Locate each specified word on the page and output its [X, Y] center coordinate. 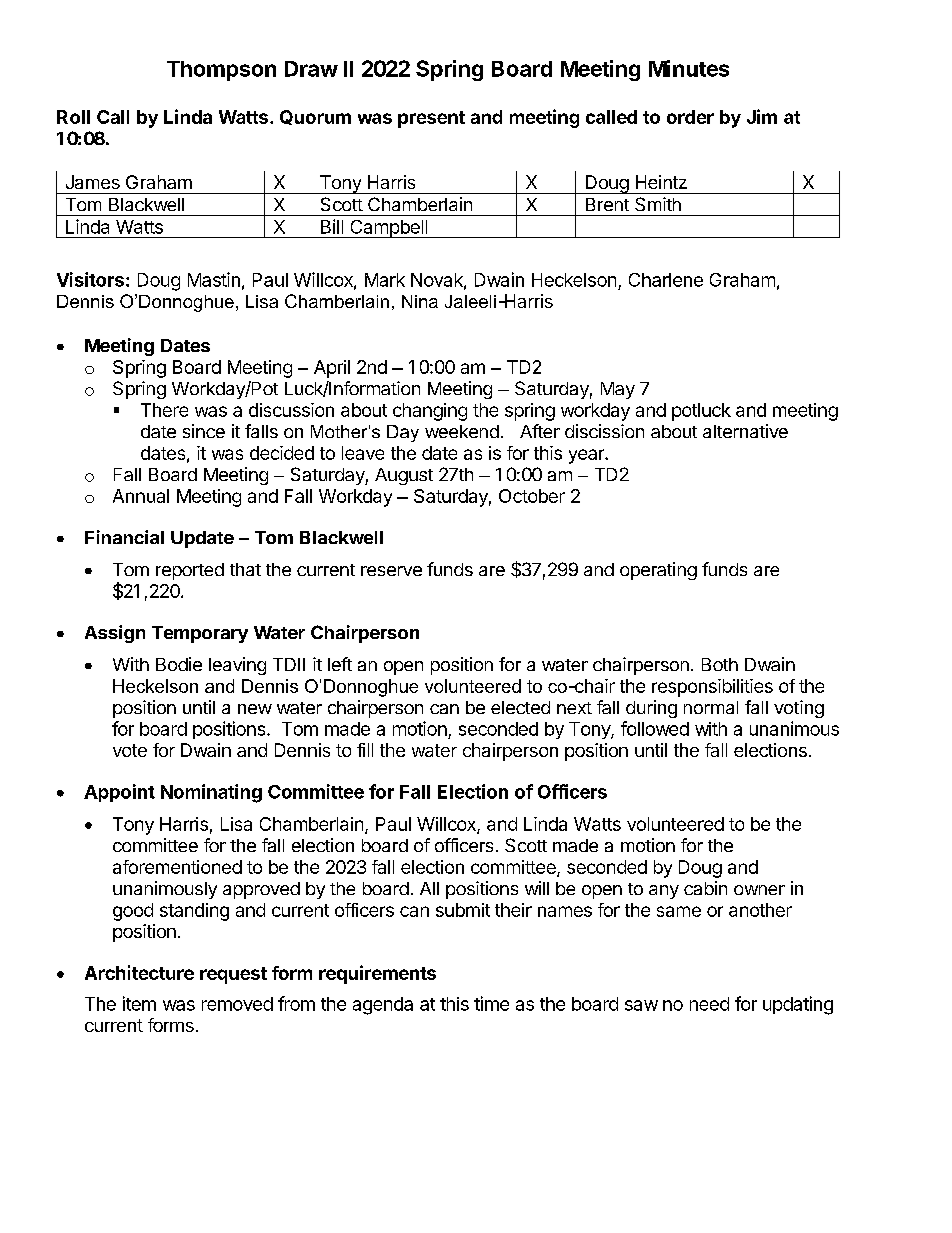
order [690, 117]
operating [658, 571]
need [709, 1004]
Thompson [221, 71]
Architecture [139, 972]
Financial [124, 537]
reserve [391, 571]
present [431, 119]
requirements [377, 974]
